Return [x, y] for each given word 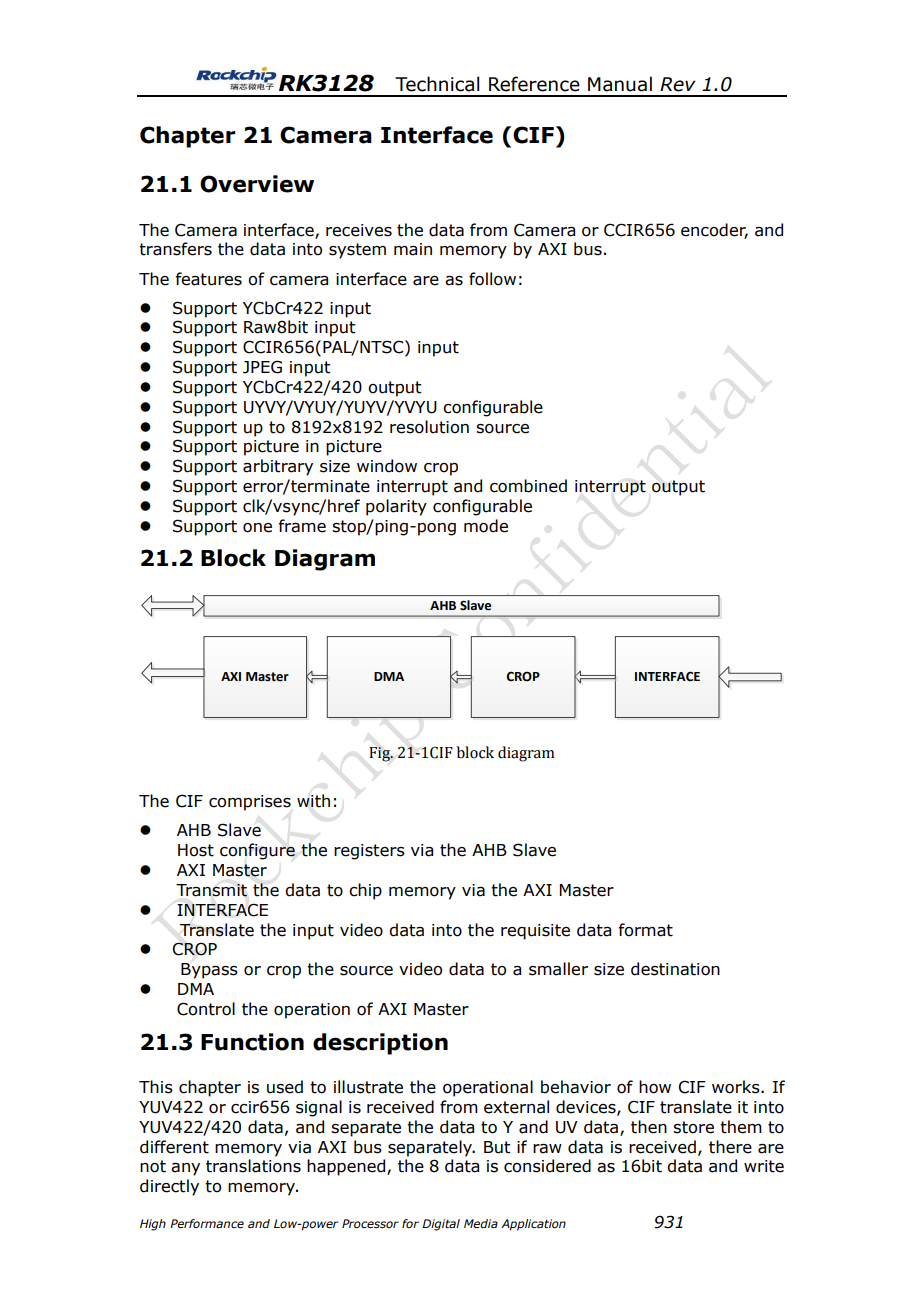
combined [528, 486]
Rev [678, 84]
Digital [441, 1225]
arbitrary [278, 467]
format [645, 930]
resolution [429, 427]
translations [253, 1166]
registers [369, 852]
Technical [437, 84]
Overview [257, 184]
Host [196, 850]
